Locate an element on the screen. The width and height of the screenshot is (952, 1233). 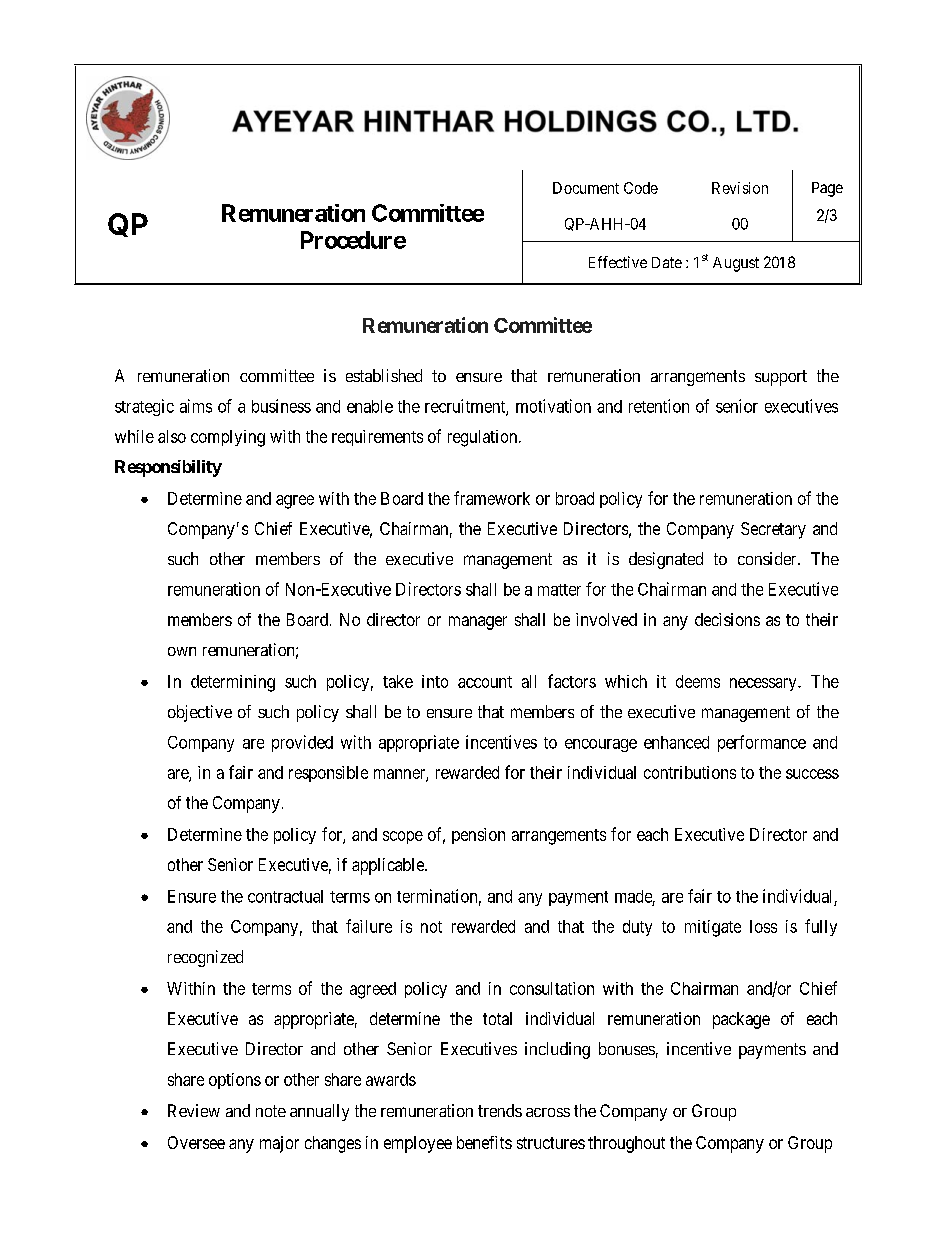
aims is located at coordinates (196, 406).
